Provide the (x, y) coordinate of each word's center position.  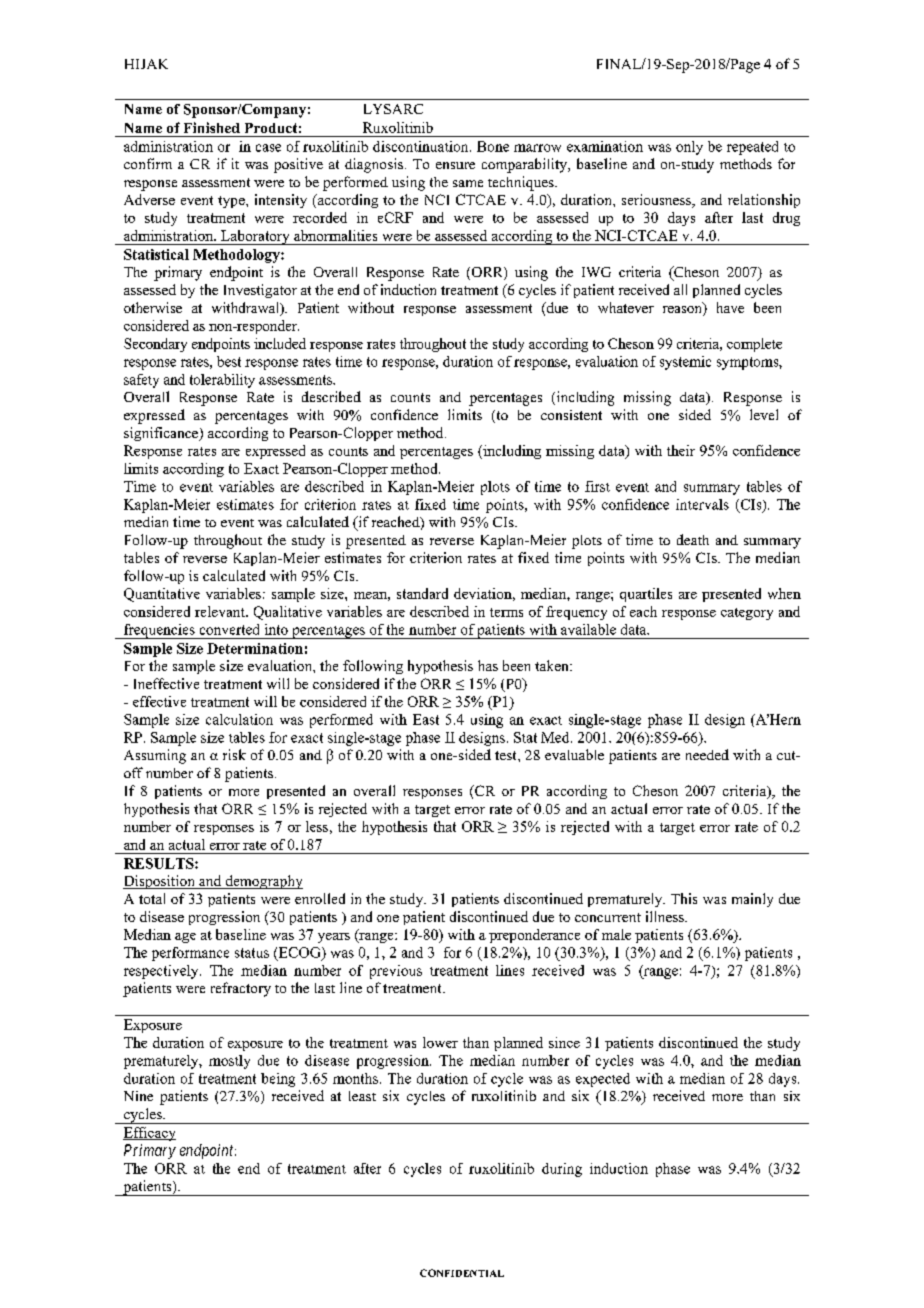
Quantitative (162, 595)
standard (422, 593)
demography (263, 882)
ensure (455, 165)
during (562, 1170)
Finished (212, 127)
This (684, 898)
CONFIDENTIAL (462, 1273)
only (689, 148)
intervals (702, 504)
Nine (138, 1096)
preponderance (534, 936)
